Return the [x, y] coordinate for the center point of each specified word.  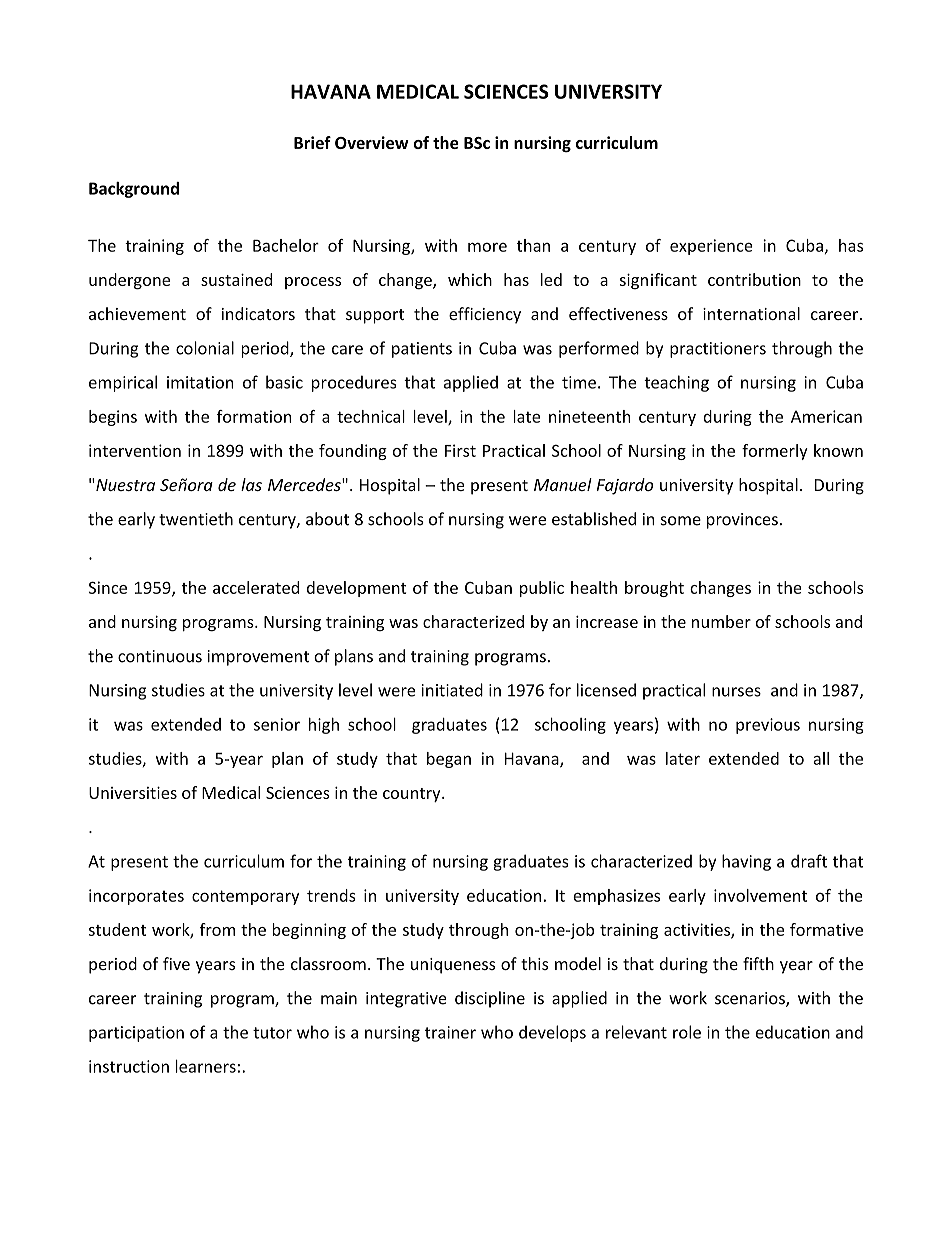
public [542, 589]
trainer [450, 1032]
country [413, 795]
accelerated [256, 587]
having [746, 862]
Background [134, 190]
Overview [372, 142]
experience [711, 247]
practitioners [718, 350]
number [721, 621]
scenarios [751, 999]
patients [422, 350]
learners [205, 1066]
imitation [200, 382]
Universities [133, 792]
